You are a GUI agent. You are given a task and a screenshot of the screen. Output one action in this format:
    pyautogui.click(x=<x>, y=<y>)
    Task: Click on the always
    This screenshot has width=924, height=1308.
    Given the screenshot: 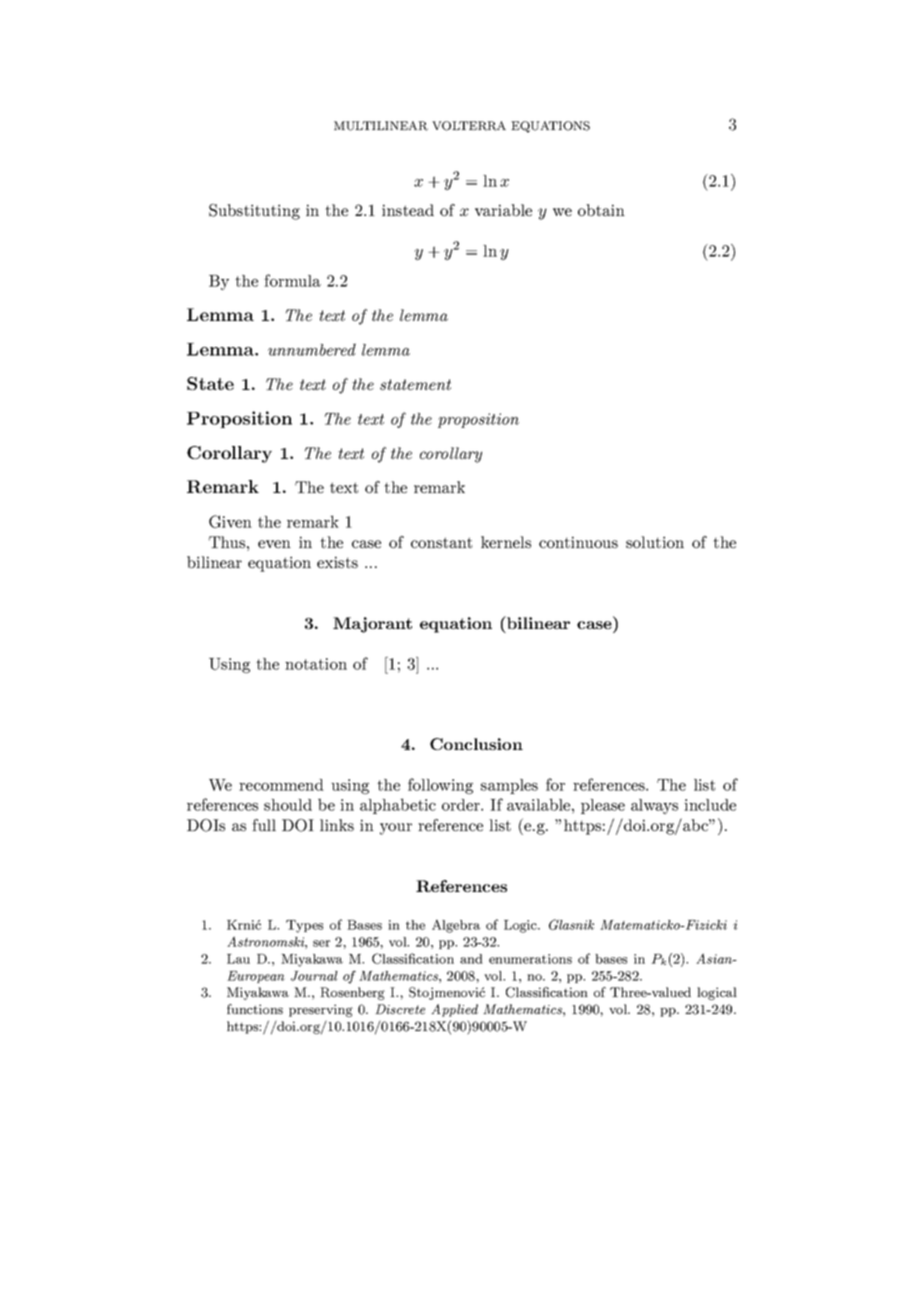 What is the action you would take?
    pyautogui.click(x=654, y=806)
